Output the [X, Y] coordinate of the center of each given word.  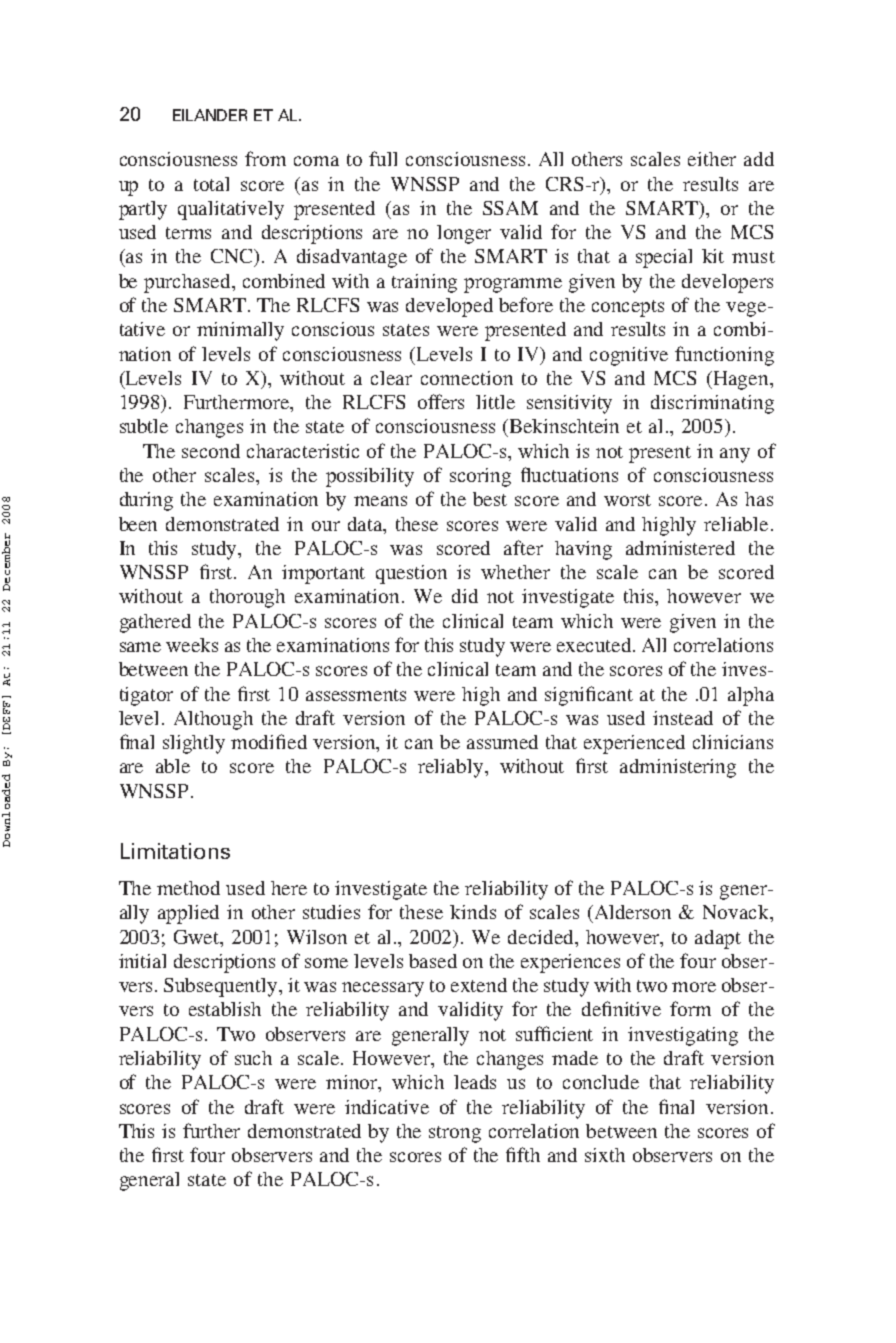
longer [464, 234]
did [465, 596]
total [211, 184]
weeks [192, 645]
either [712, 159]
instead [683, 718]
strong [455, 1134]
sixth [605, 1155]
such [253, 1058]
